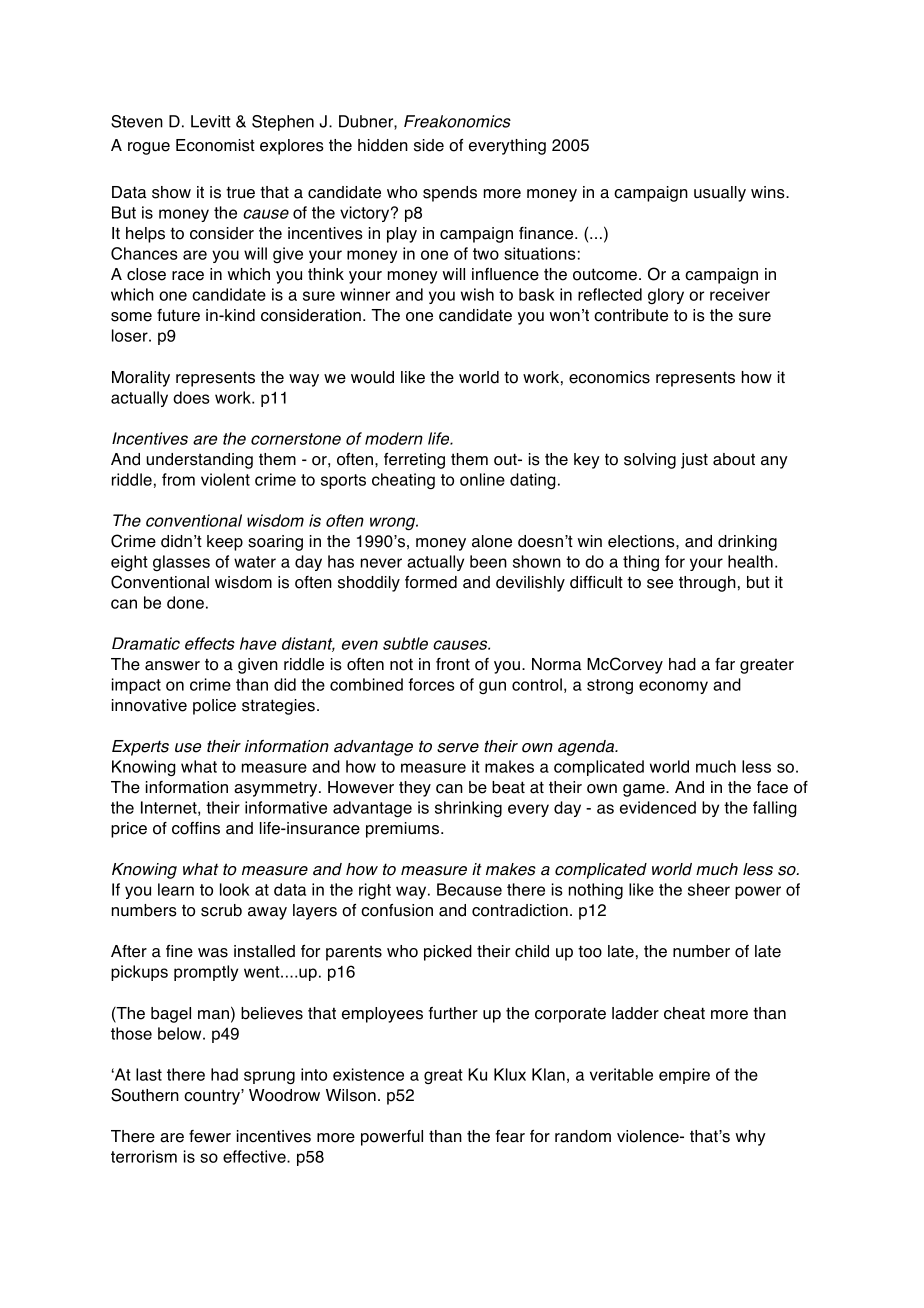 This image has width=924, height=1308. Describe the element at coordinates (709, 889) in the image. I see `sheer` at that location.
